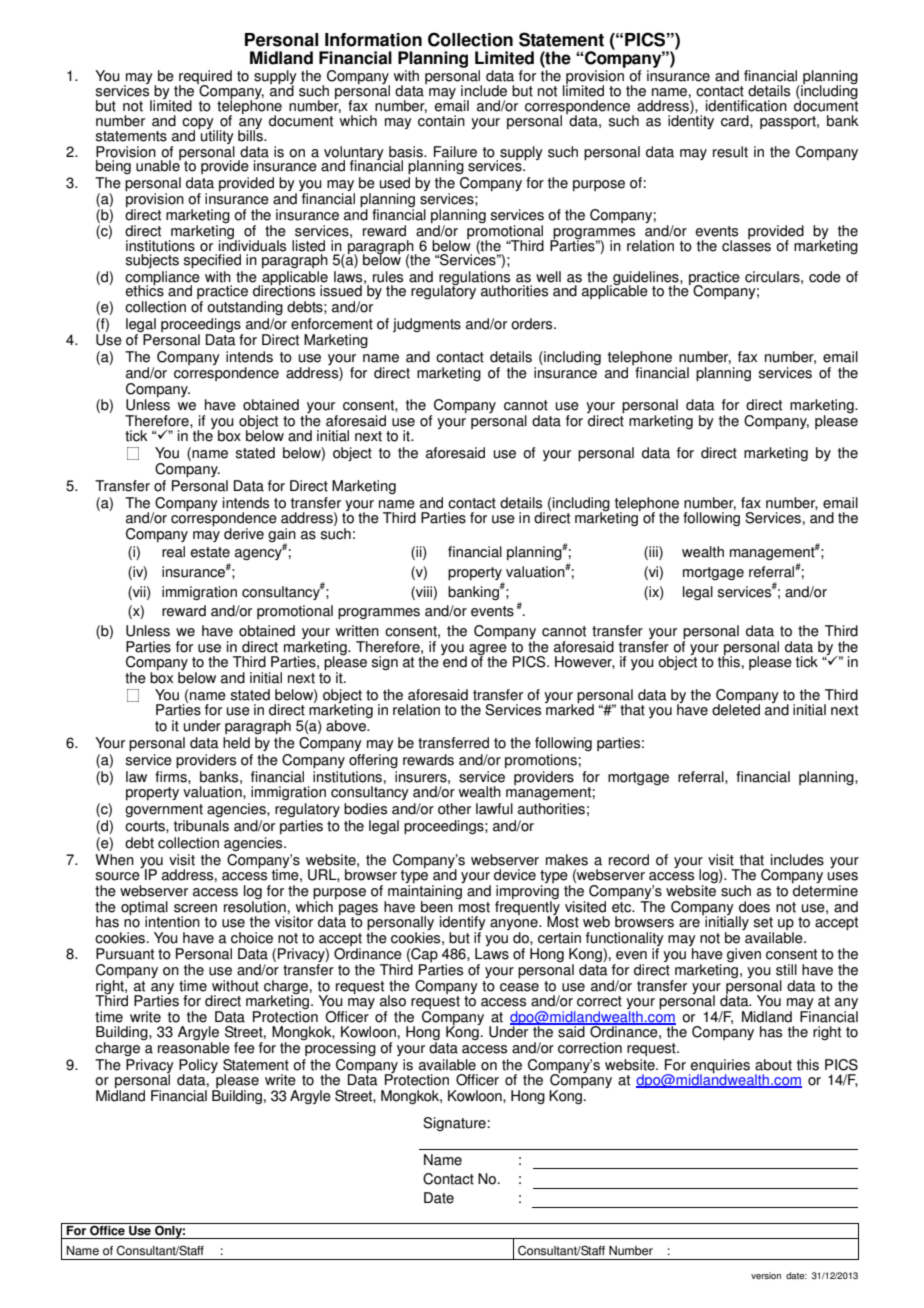 The image size is (924, 1308). I want to click on intention, so click(172, 922).
